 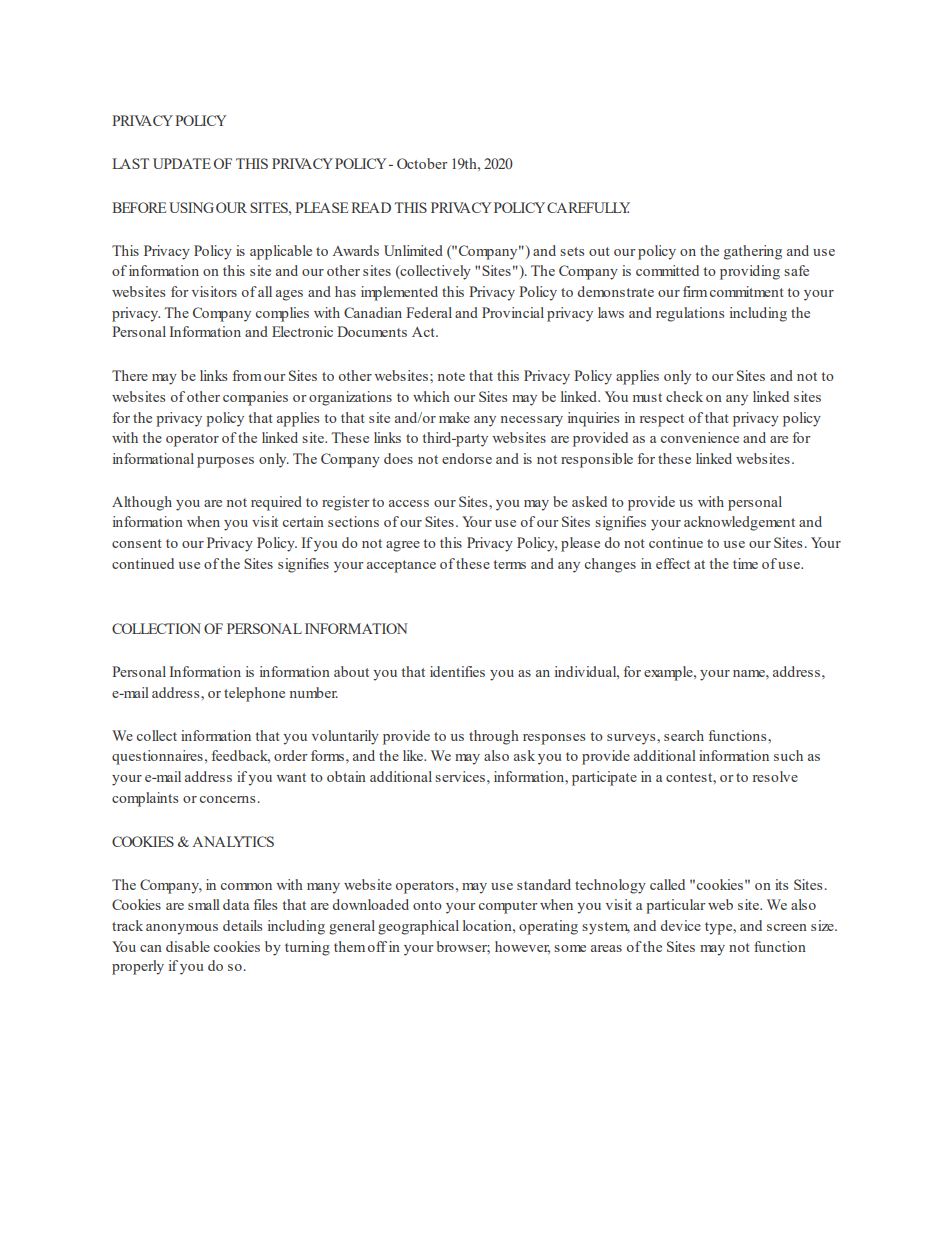 What do you see at coordinates (130, 163) in the page?
I see `LAST` at bounding box center [130, 163].
